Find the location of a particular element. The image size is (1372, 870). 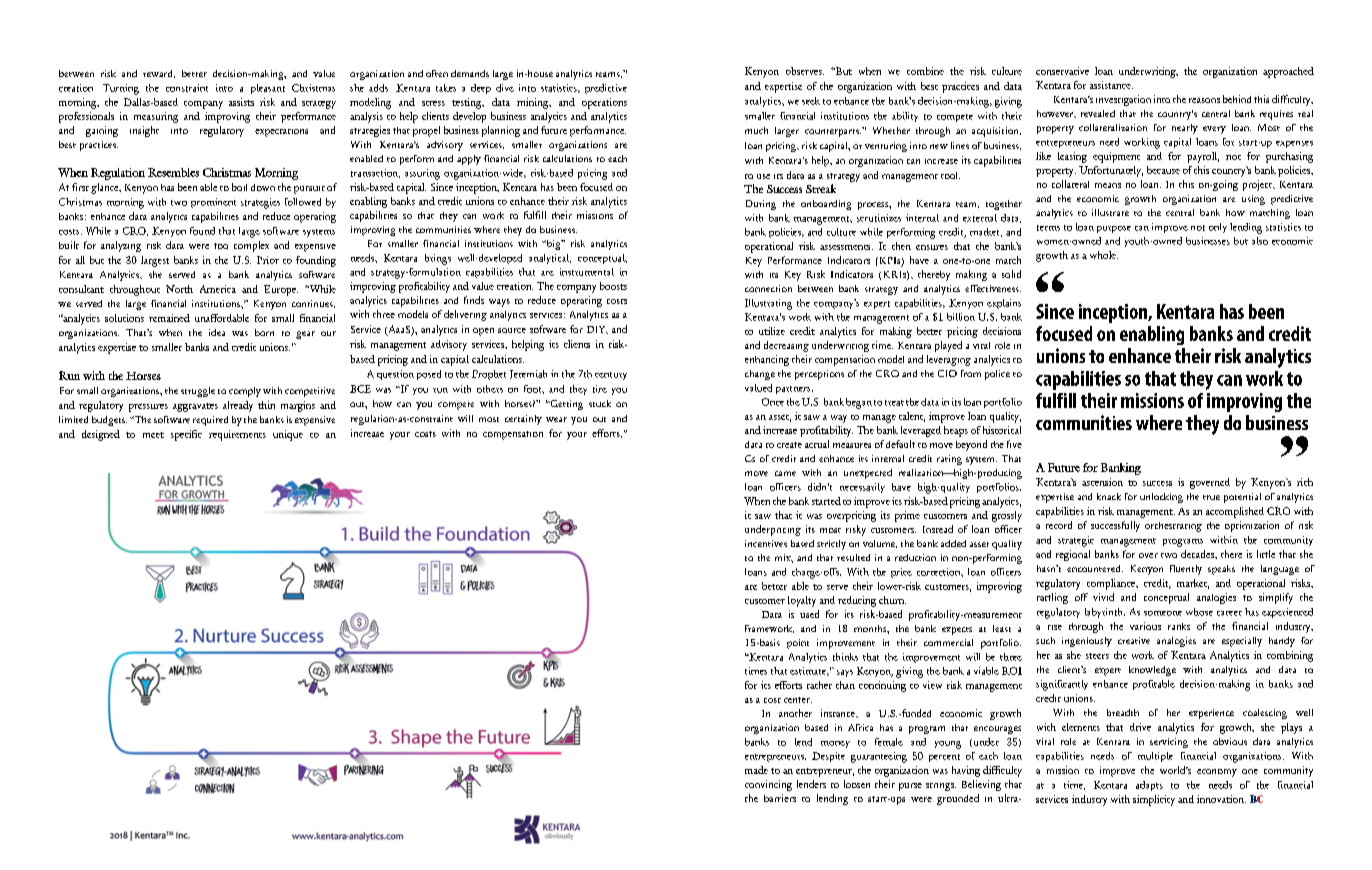

decades is located at coordinates (1198, 554).
